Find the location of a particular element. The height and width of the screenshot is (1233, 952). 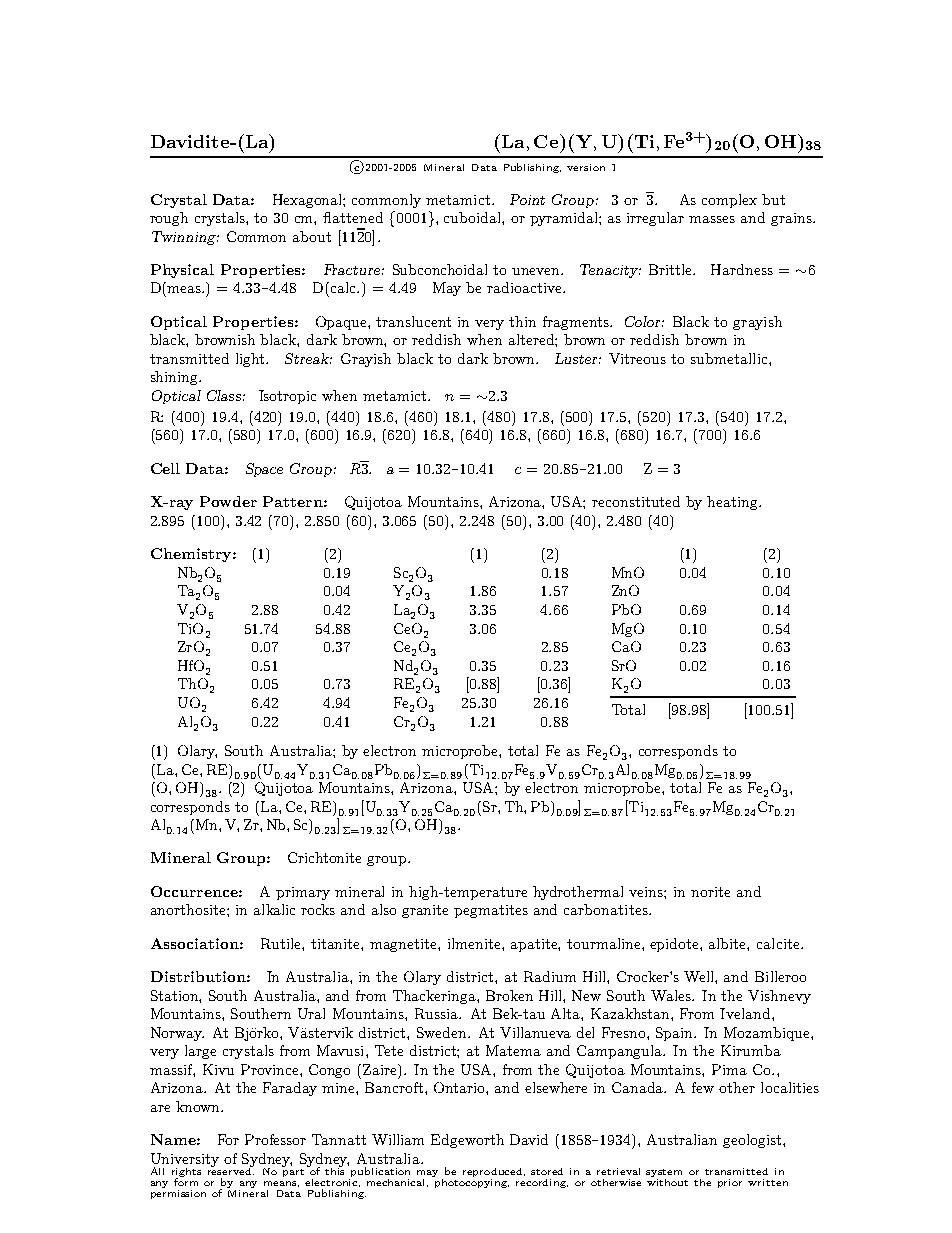

prior is located at coordinates (730, 1183).
